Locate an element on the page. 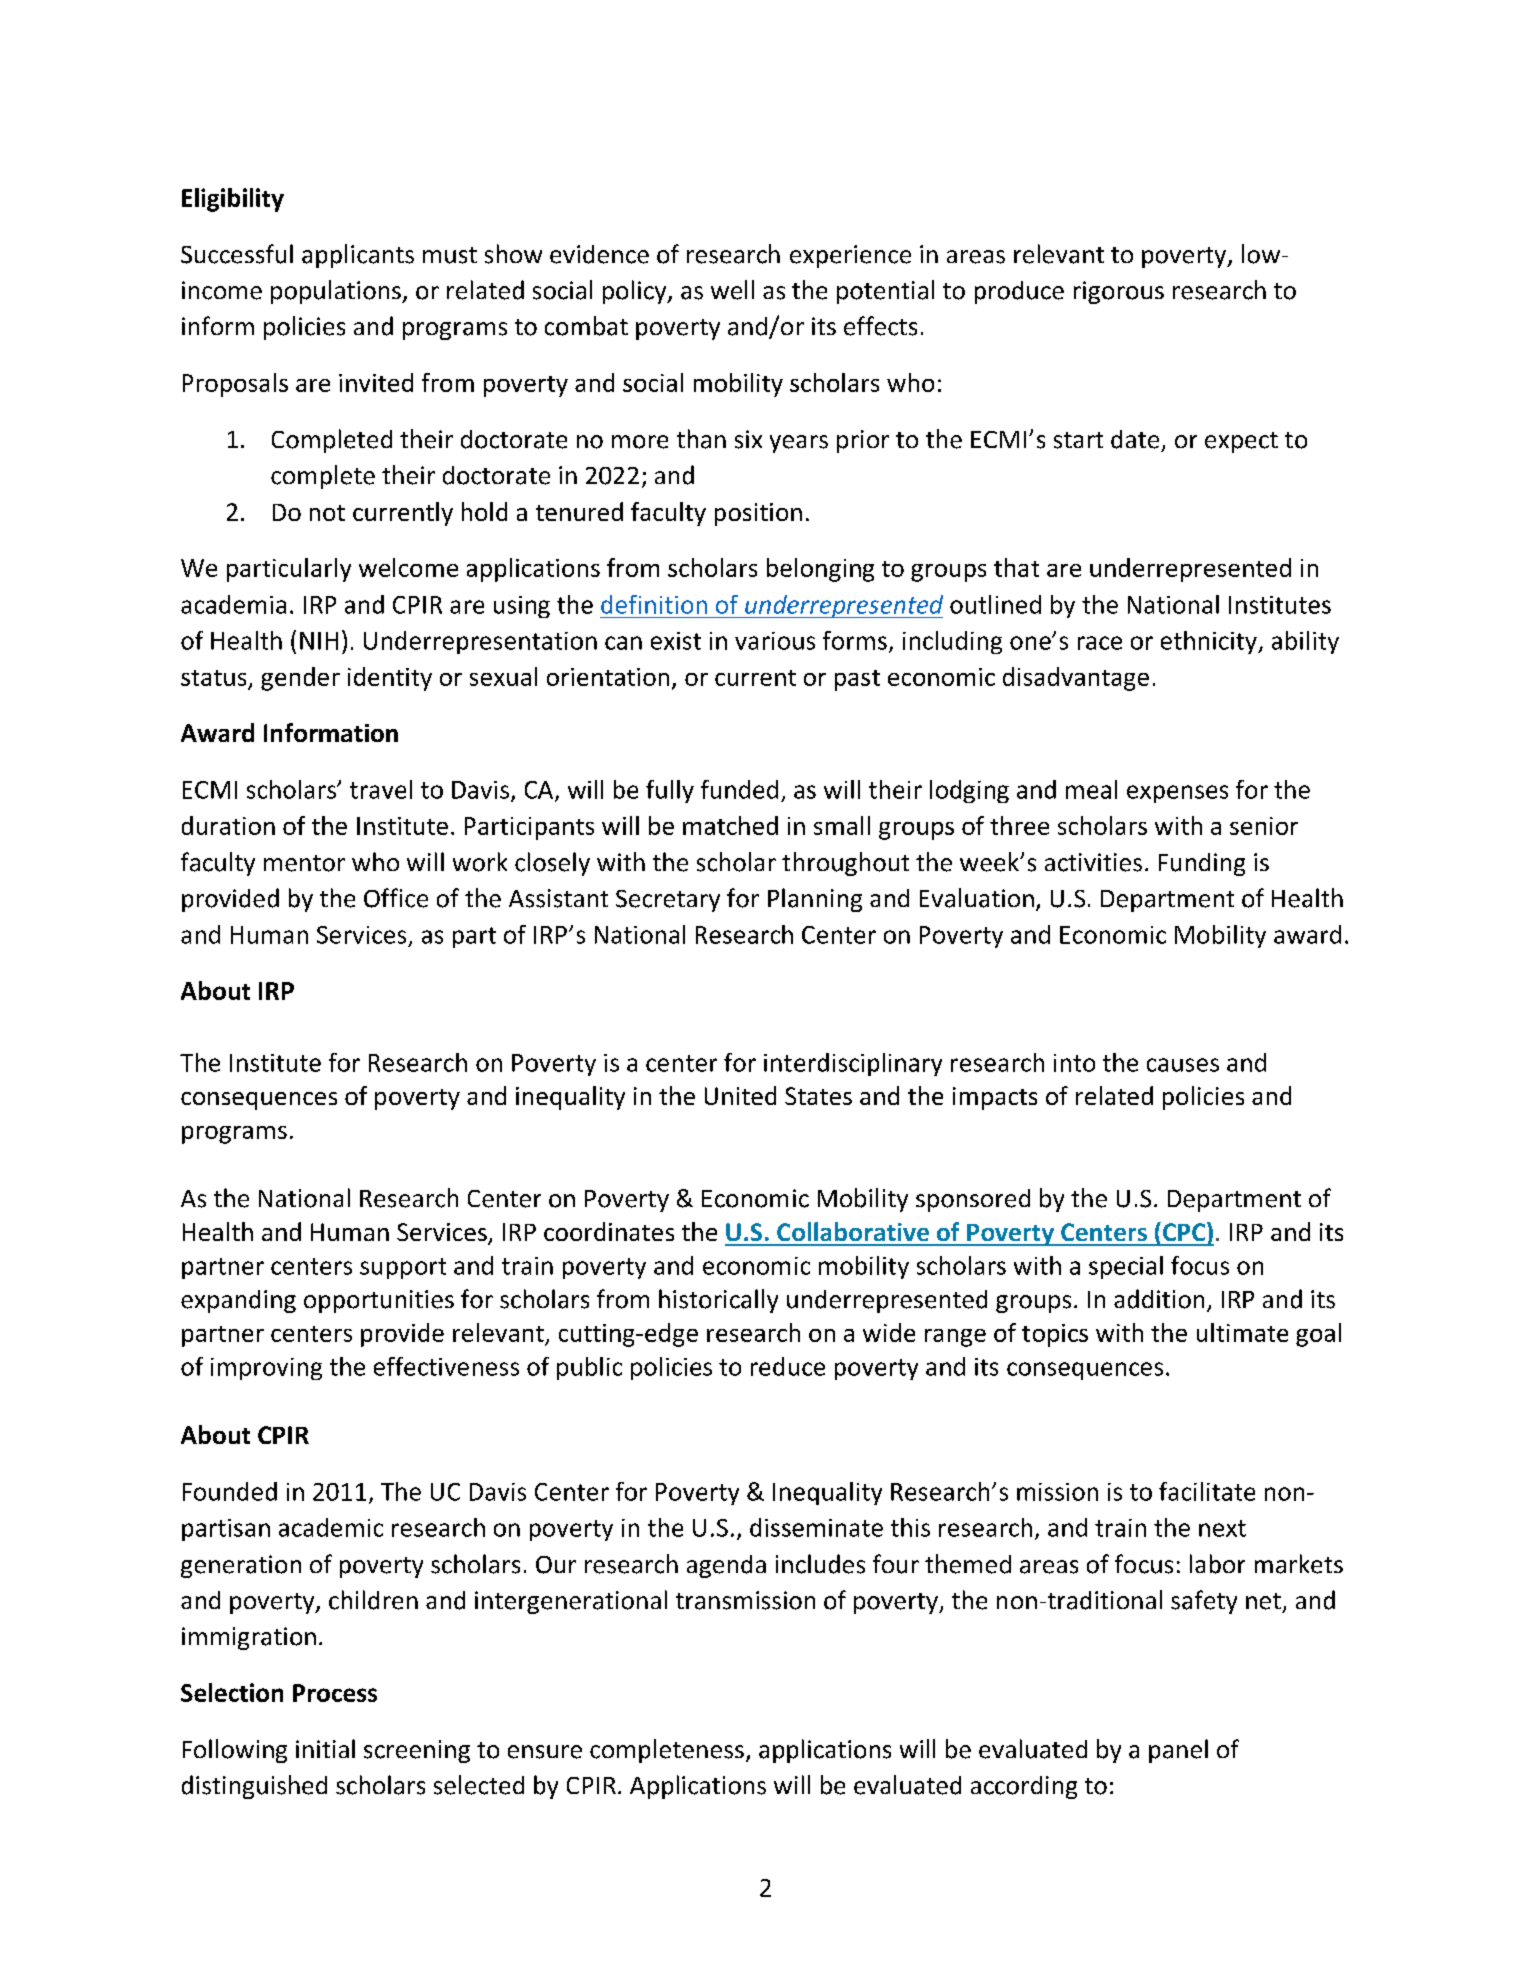 The width and height of the document is (1532, 1983). expenses is located at coordinates (1177, 794).
